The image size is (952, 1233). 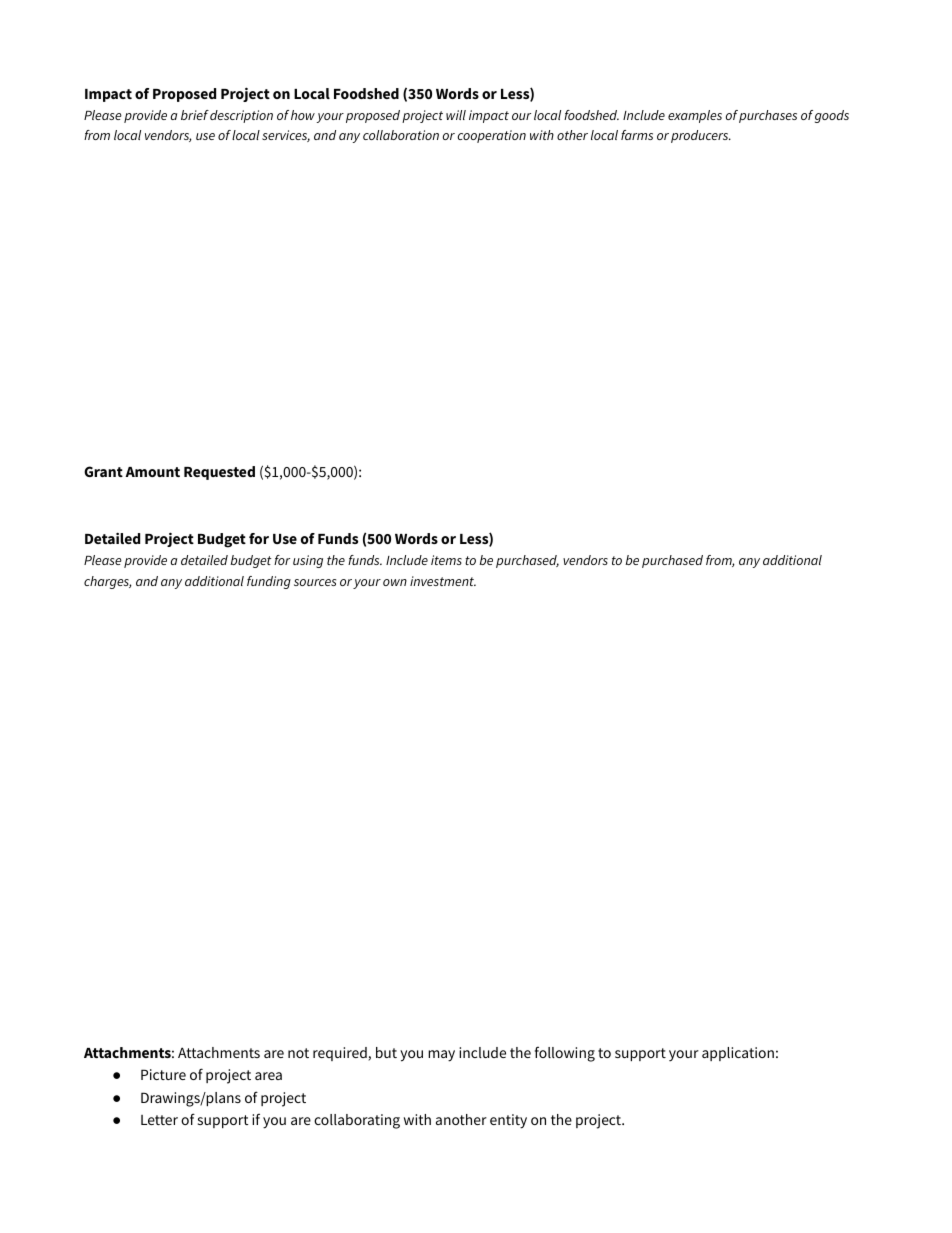 What do you see at coordinates (195, 115) in the page?
I see `brief` at bounding box center [195, 115].
